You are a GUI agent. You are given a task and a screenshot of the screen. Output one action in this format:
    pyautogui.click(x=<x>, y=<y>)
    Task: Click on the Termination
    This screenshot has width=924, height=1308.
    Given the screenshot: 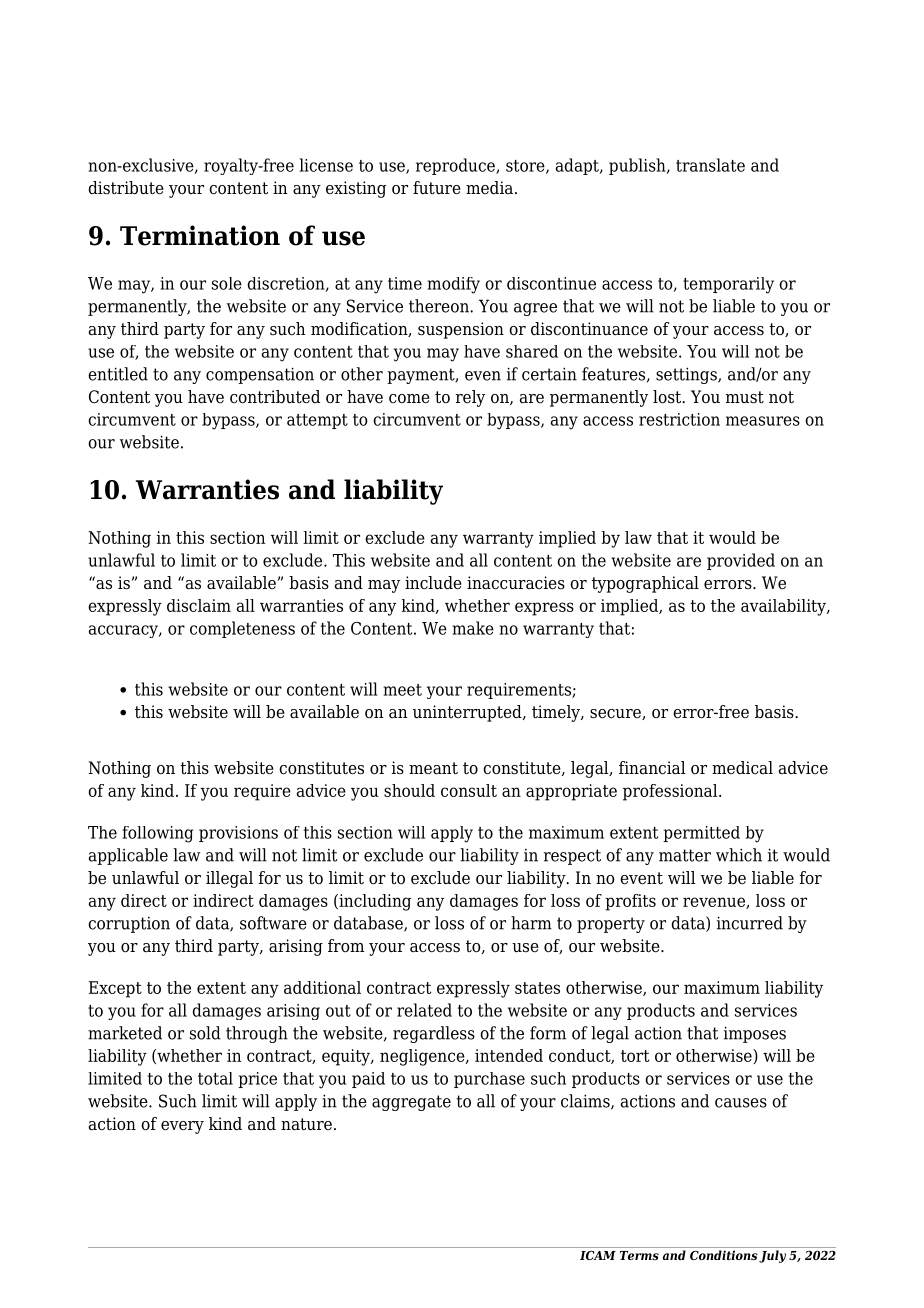 What is the action you would take?
    pyautogui.click(x=200, y=235)
